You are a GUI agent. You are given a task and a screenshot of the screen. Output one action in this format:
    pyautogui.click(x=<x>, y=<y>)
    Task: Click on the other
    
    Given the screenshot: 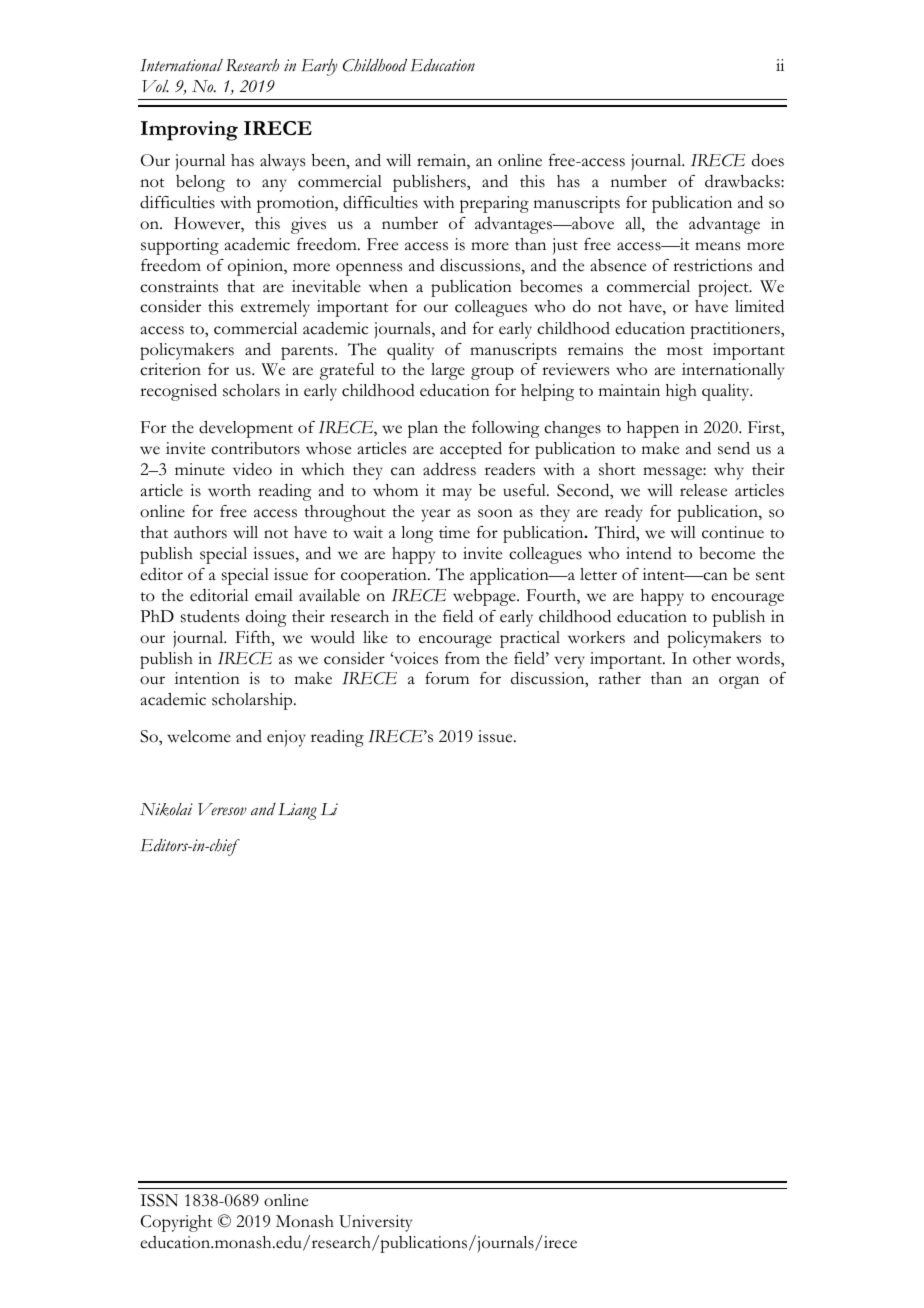 What is the action you would take?
    pyautogui.click(x=712, y=658)
